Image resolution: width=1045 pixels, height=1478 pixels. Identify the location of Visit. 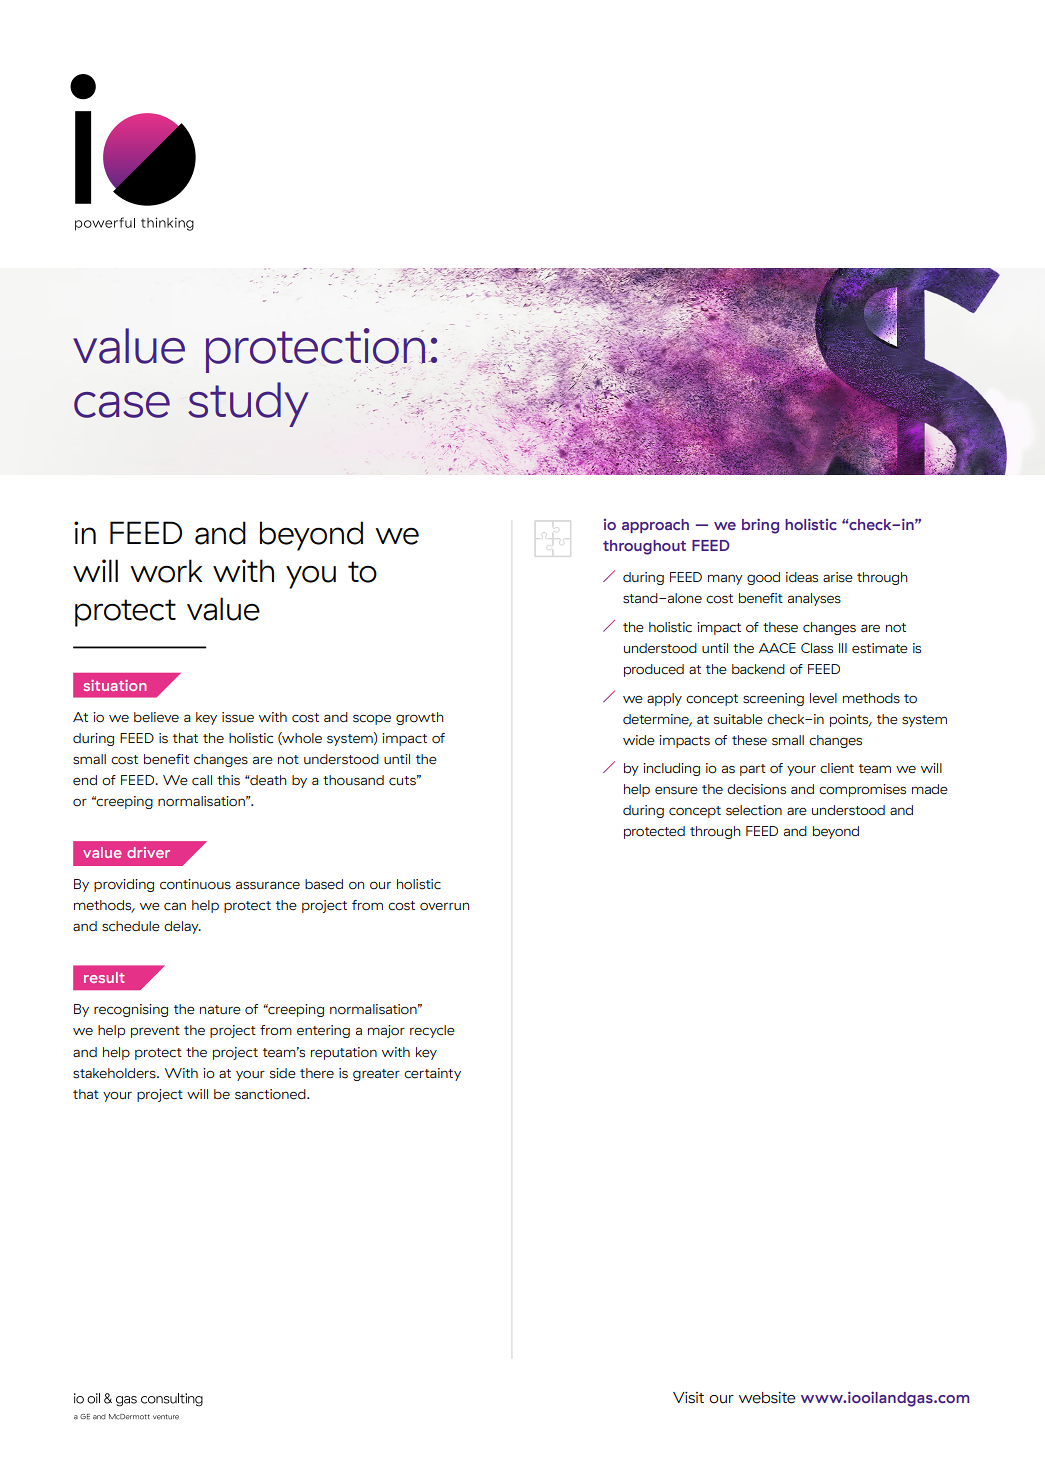
(688, 1398).
